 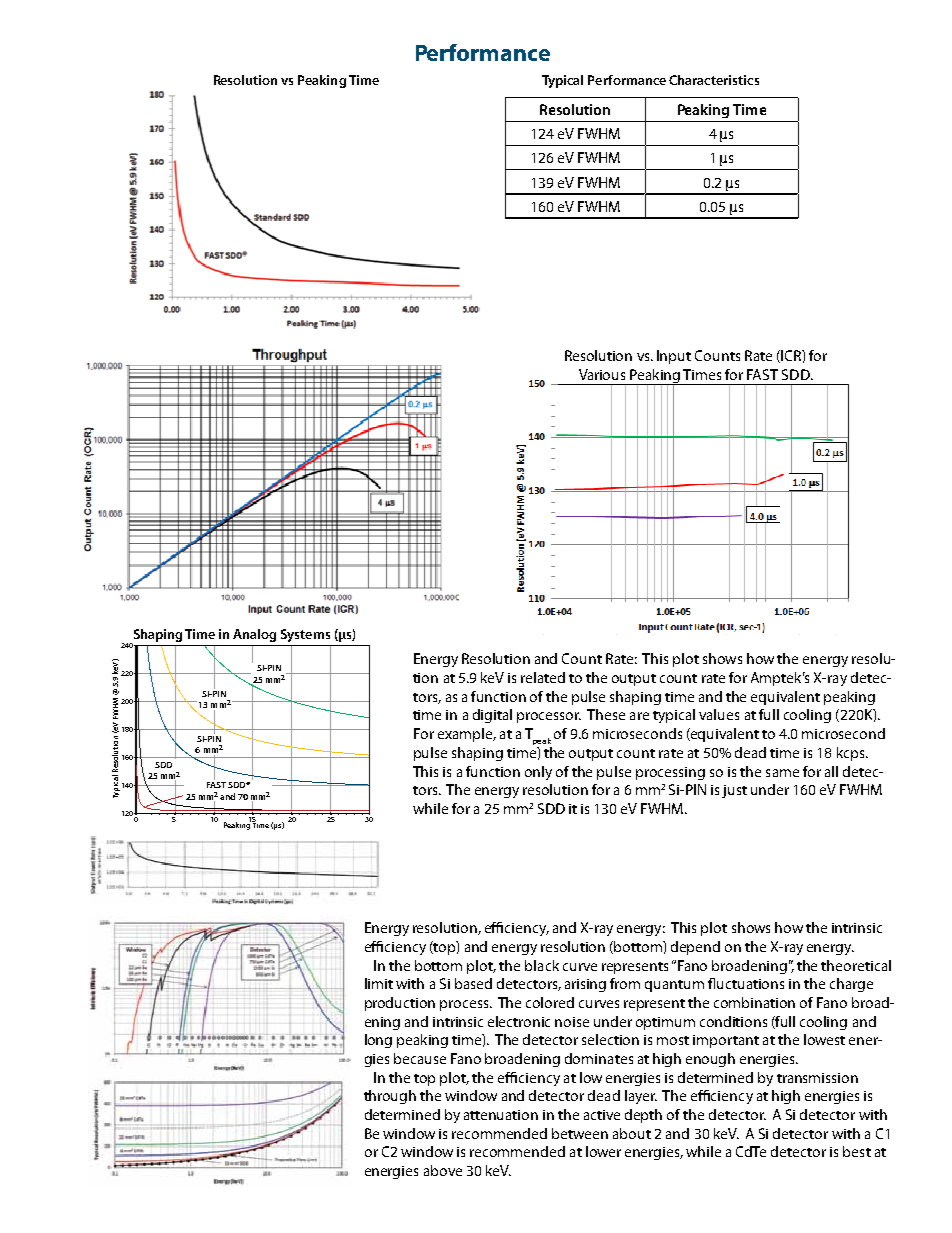 I want to click on same, so click(x=782, y=773).
